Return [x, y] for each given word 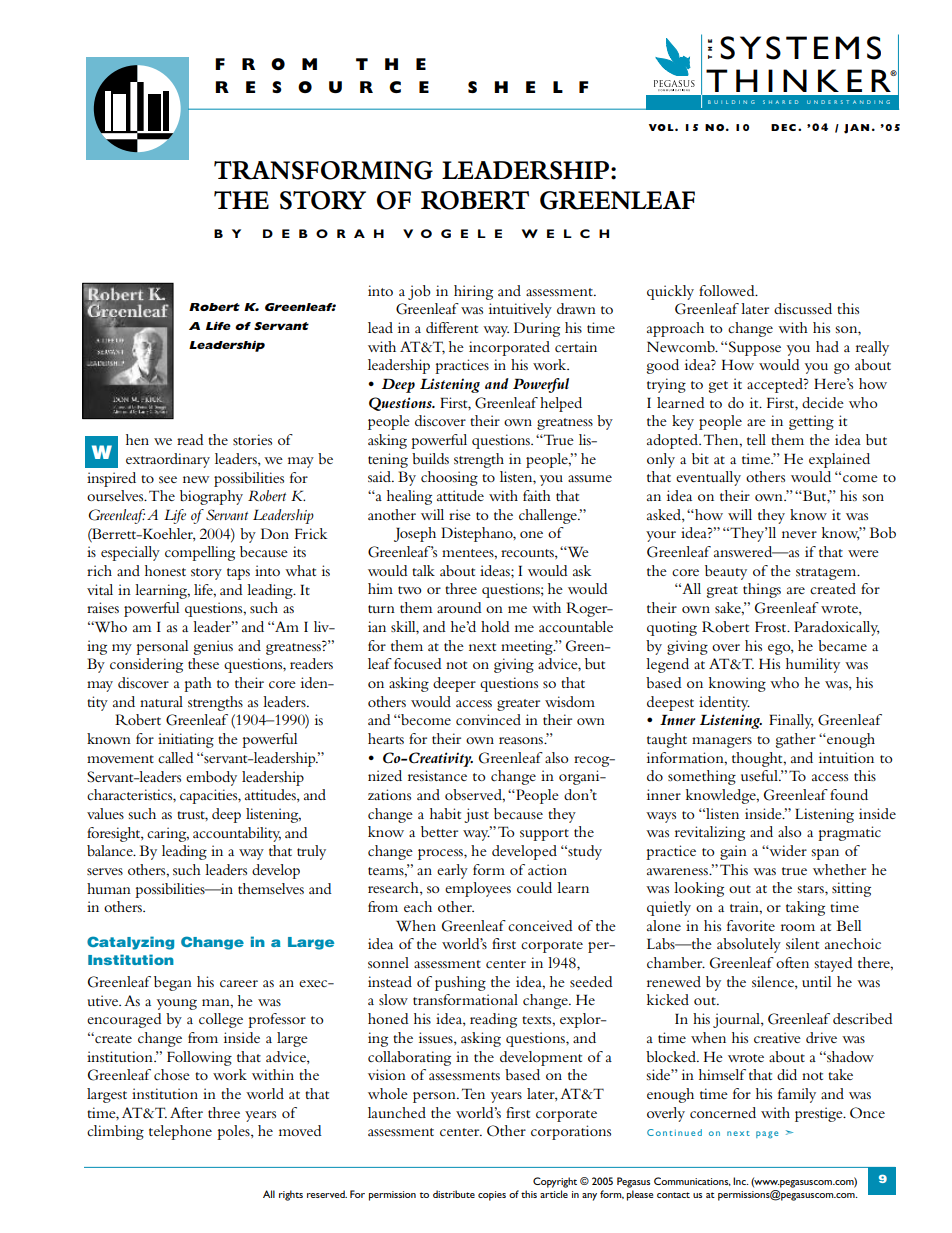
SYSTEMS [800, 48]
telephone [180, 1132]
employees [478, 889]
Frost [772, 626]
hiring [473, 292]
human [109, 888]
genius [213, 647]
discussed [803, 308]
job [419, 292]
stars [811, 889]
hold [495, 626]
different [452, 327]
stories [252, 439]
